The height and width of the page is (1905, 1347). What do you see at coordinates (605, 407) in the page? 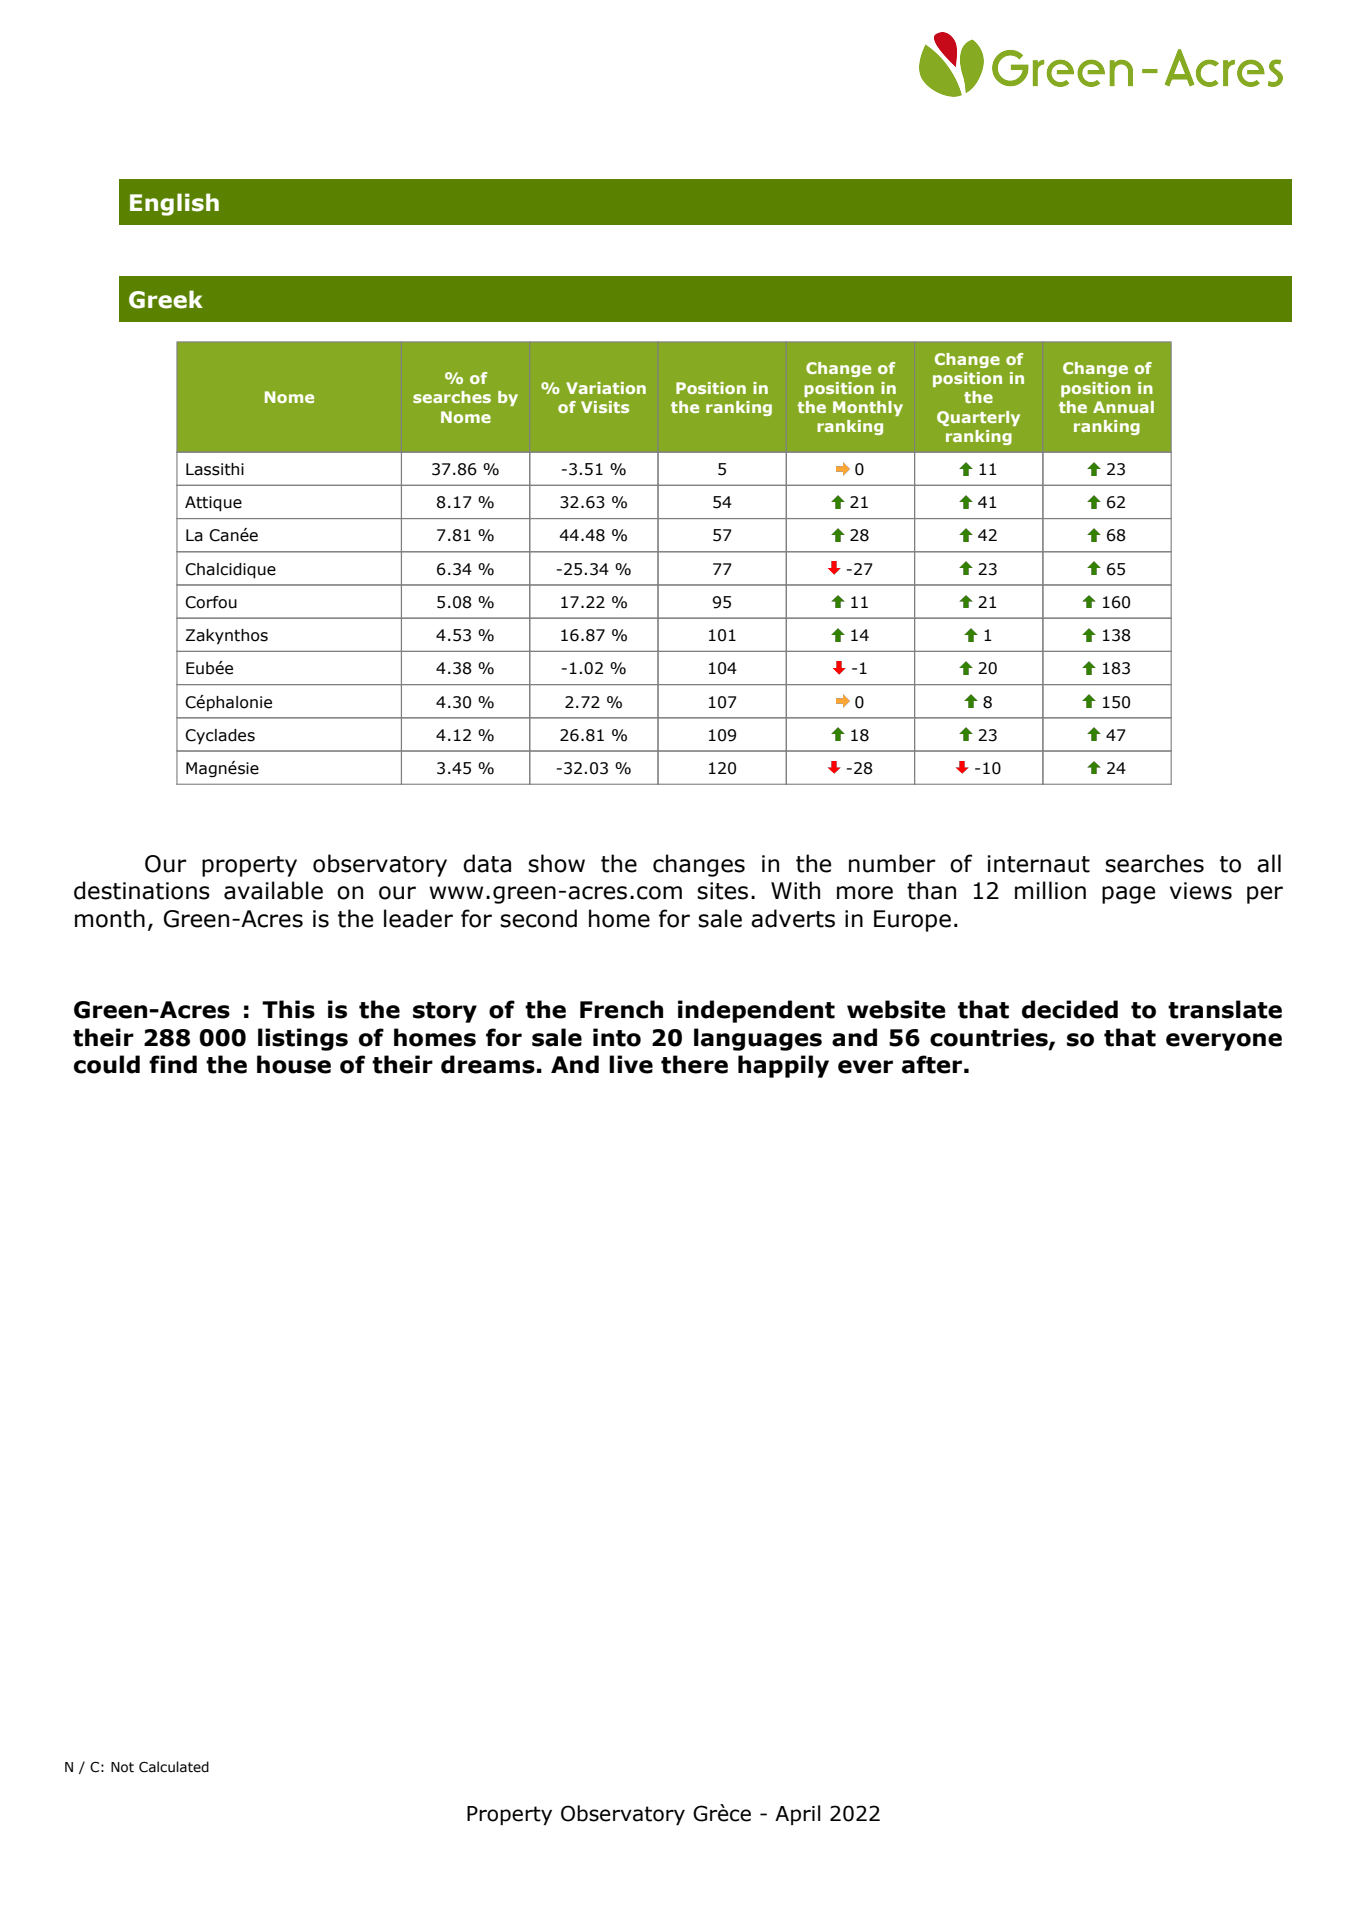
I see `Visits` at bounding box center [605, 407].
